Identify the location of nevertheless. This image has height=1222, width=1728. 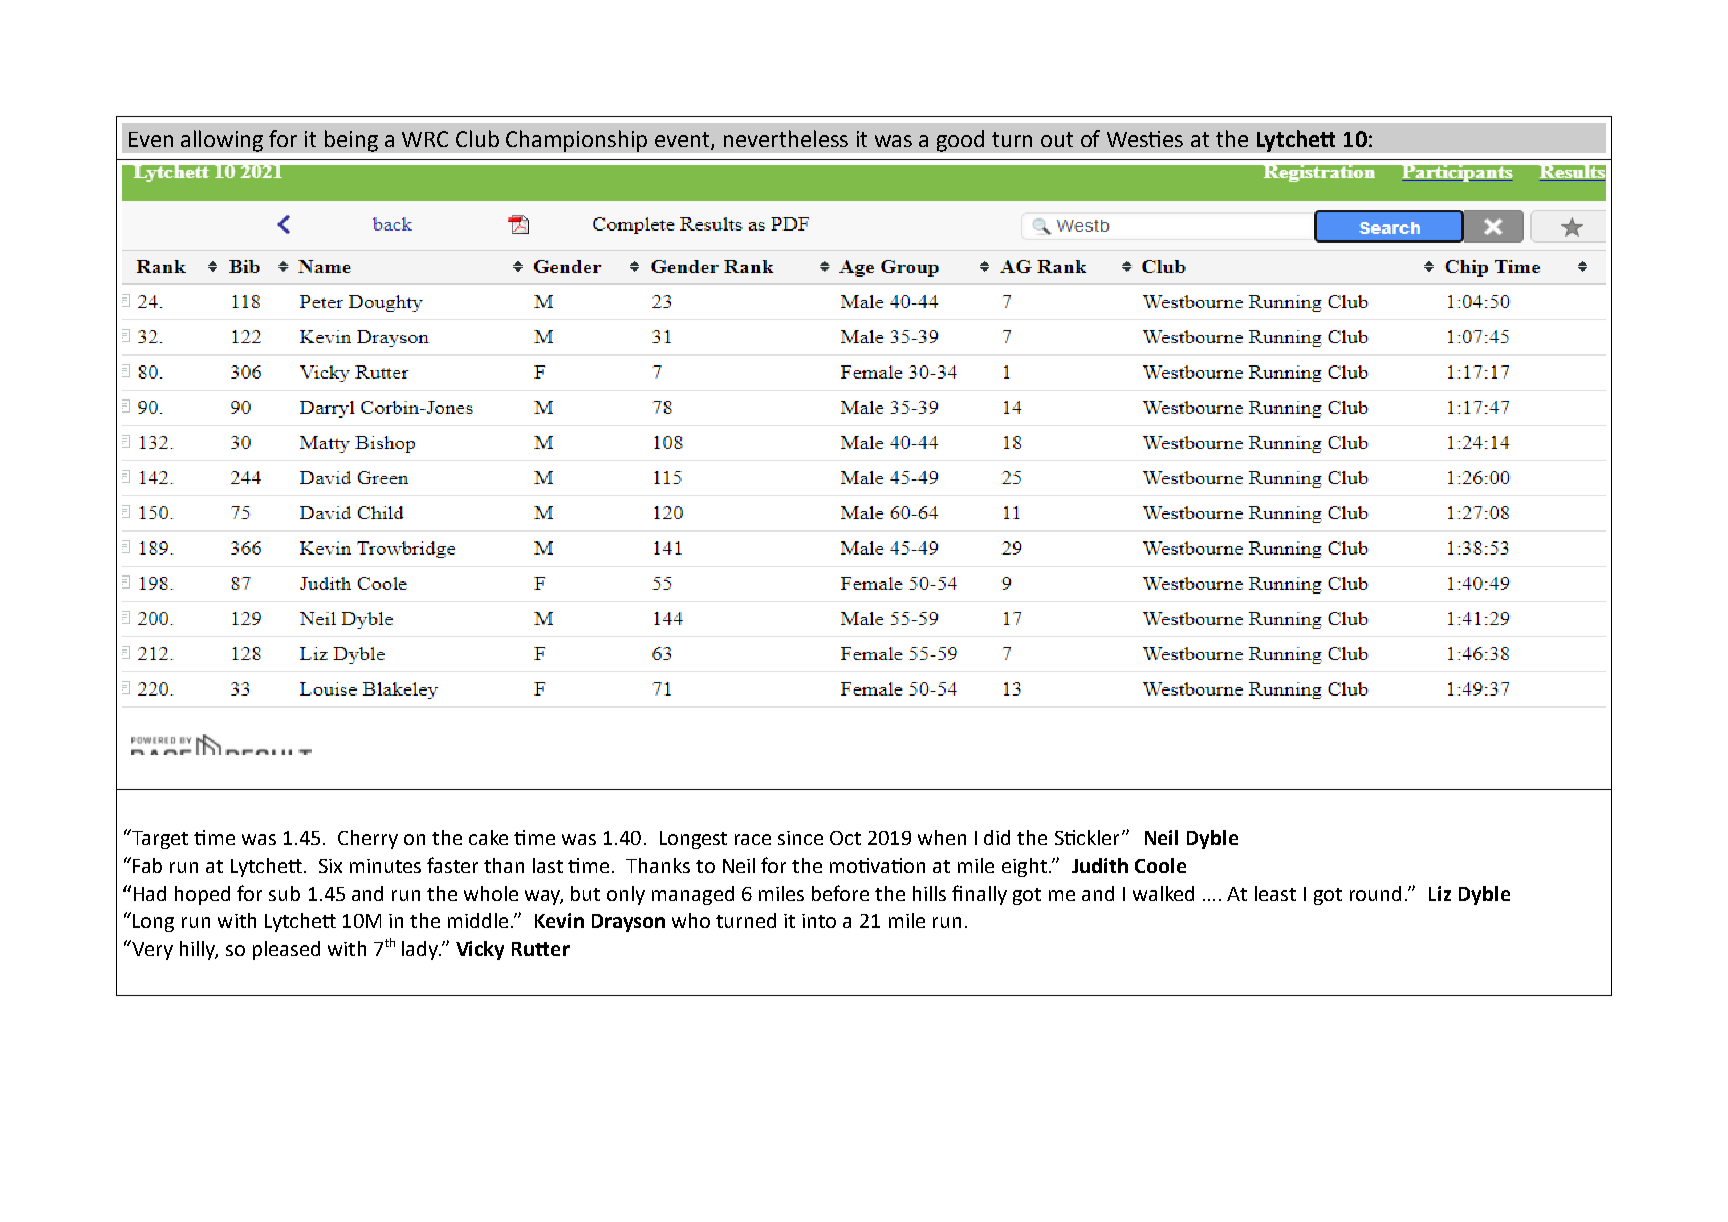
(786, 138).
